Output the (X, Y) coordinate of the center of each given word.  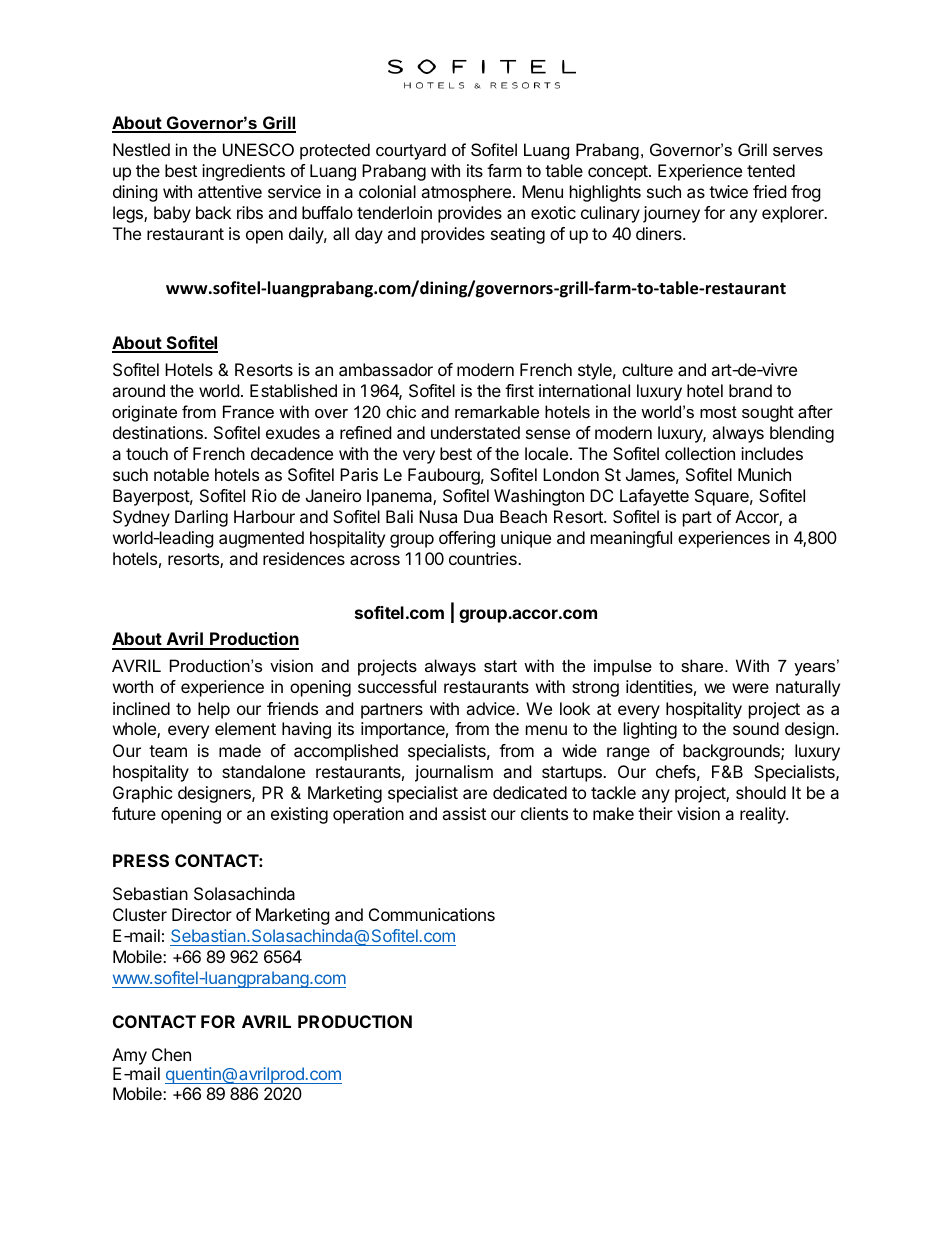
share (703, 665)
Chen (171, 1054)
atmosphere (466, 193)
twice (728, 191)
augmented (261, 539)
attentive (230, 191)
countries (484, 558)
